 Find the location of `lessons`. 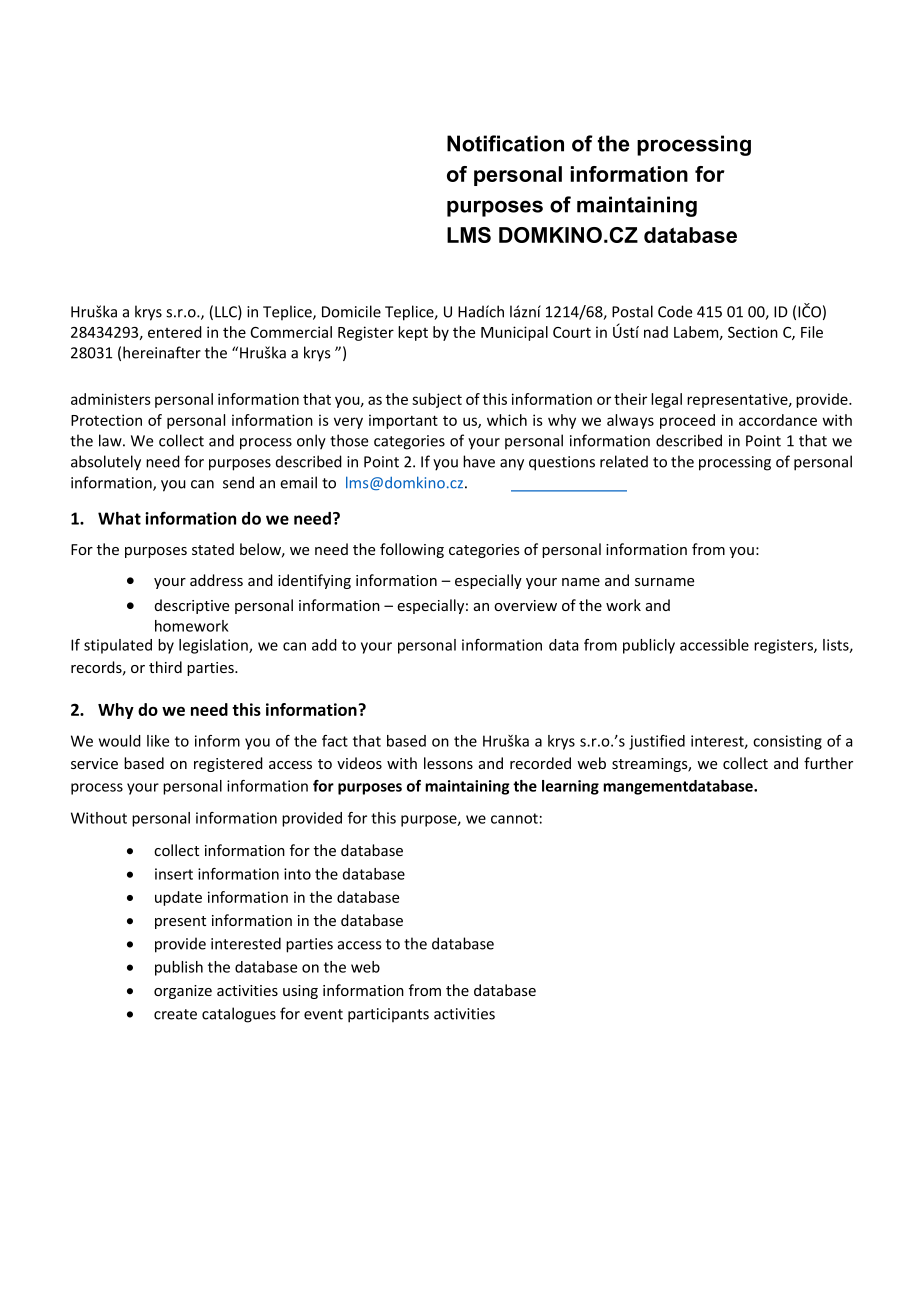

lessons is located at coordinates (448, 763).
